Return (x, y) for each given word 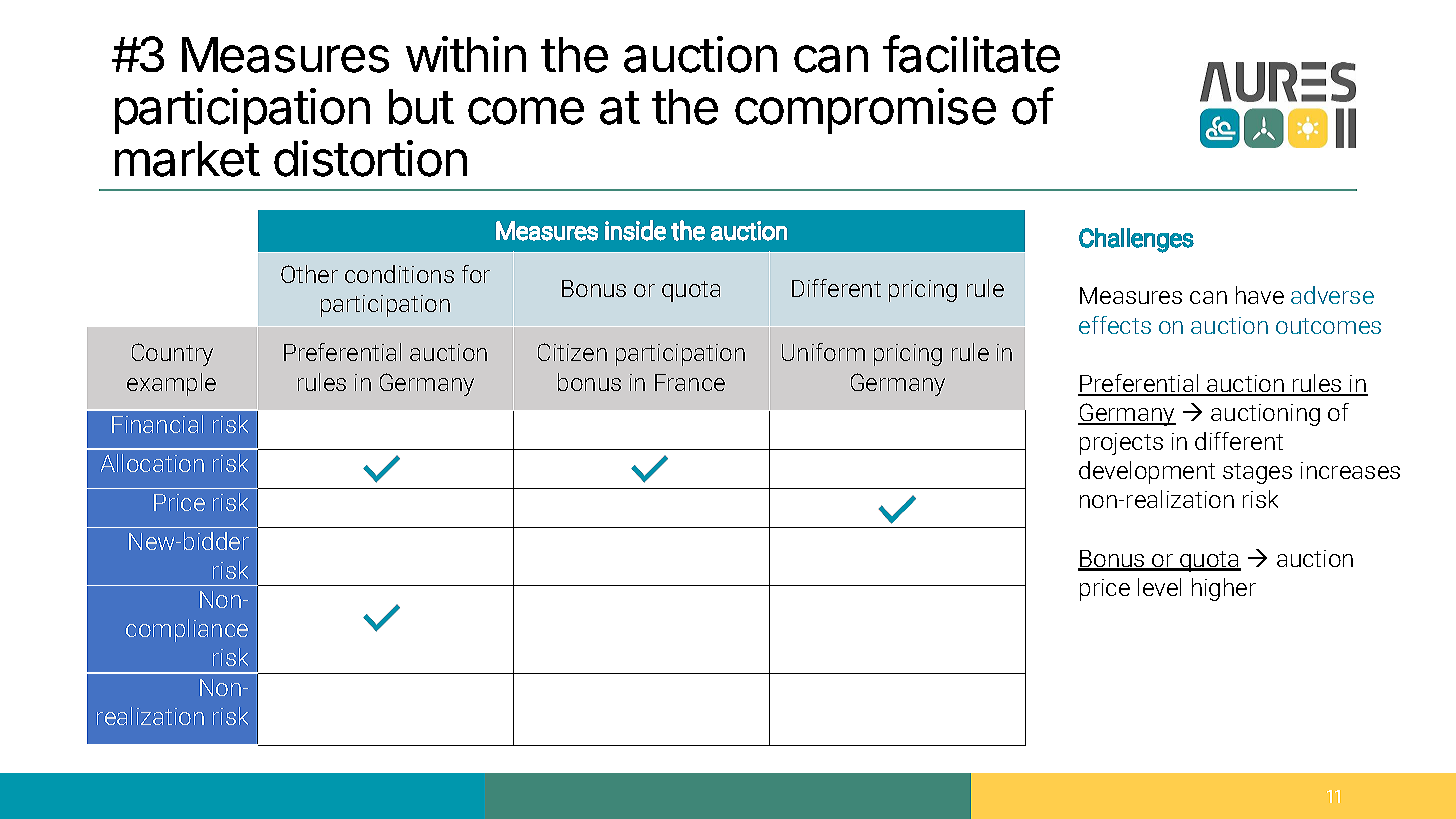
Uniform (823, 352)
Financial (157, 424)
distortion (370, 158)
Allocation (152, 463)
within (466, 54)
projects (1121, 444)
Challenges (1136, 240)
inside (635, 230)
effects (1115, 325)
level (1159, 587)
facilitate (971, 54)
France (690, 382)
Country (172, 354)
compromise (865, 111)
